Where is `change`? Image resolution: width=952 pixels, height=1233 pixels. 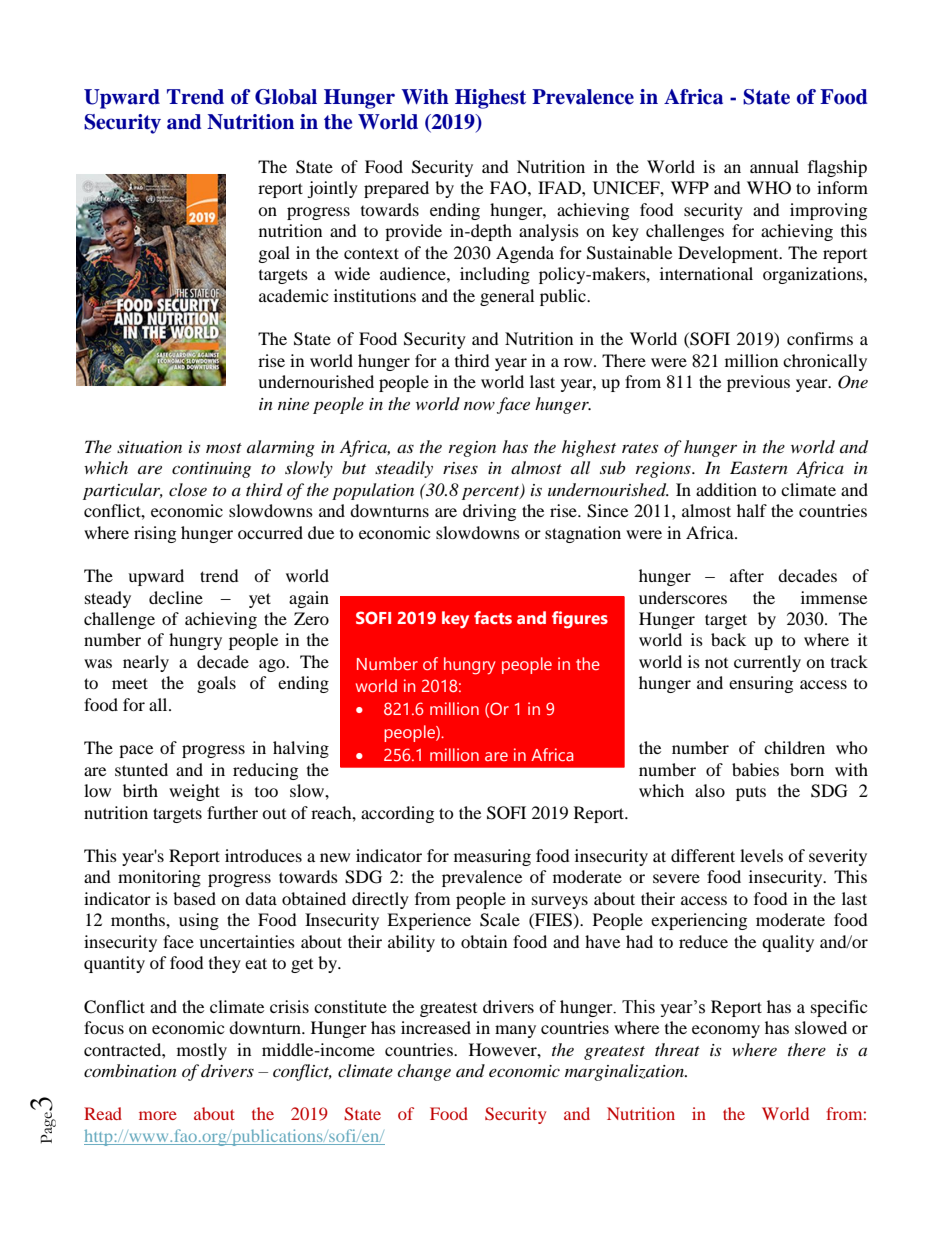 change is located at coordinates (424, 1072).
